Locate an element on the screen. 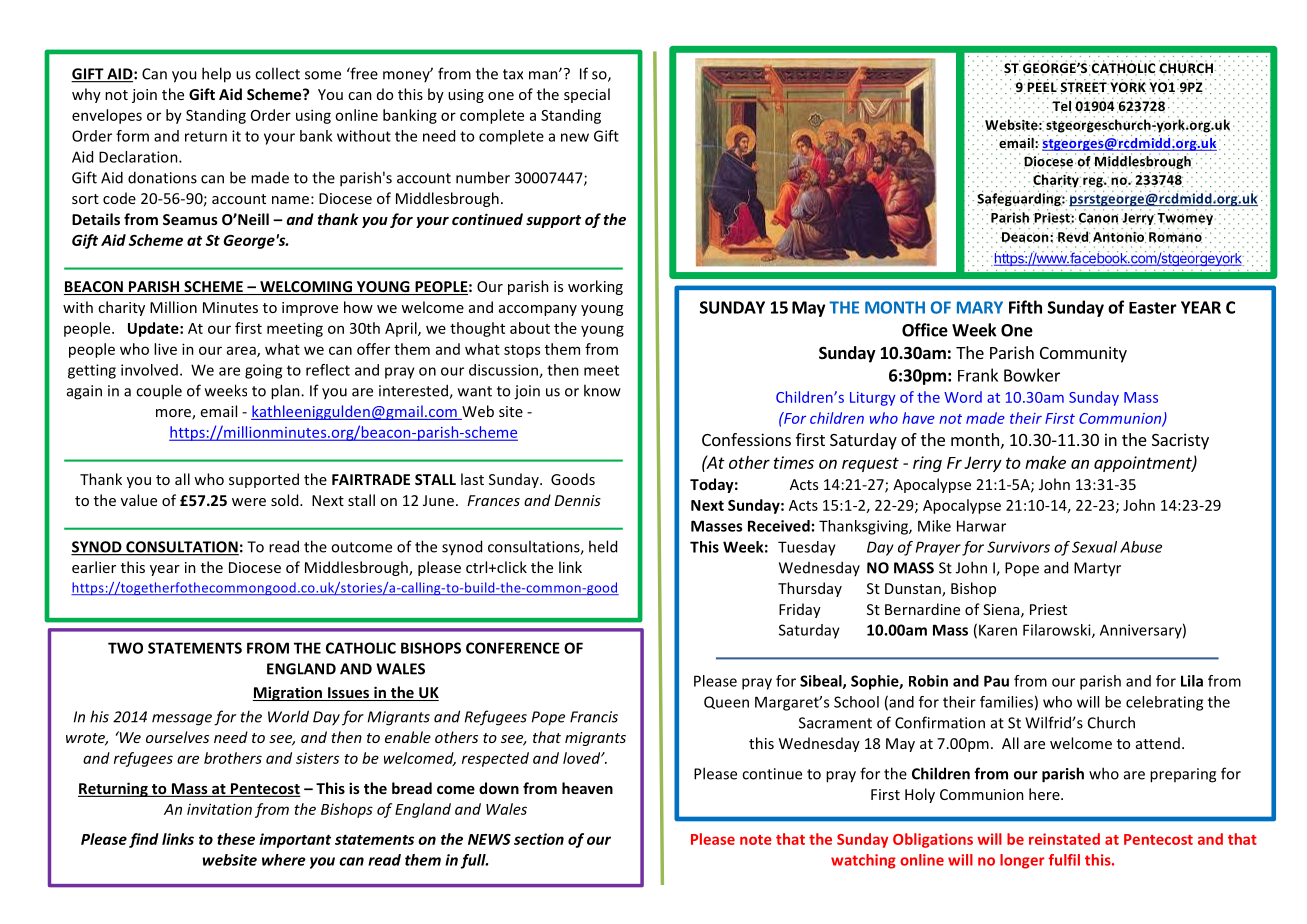 This screenshot has width=1307, height=924. special is located at coordinates (587, 95).
